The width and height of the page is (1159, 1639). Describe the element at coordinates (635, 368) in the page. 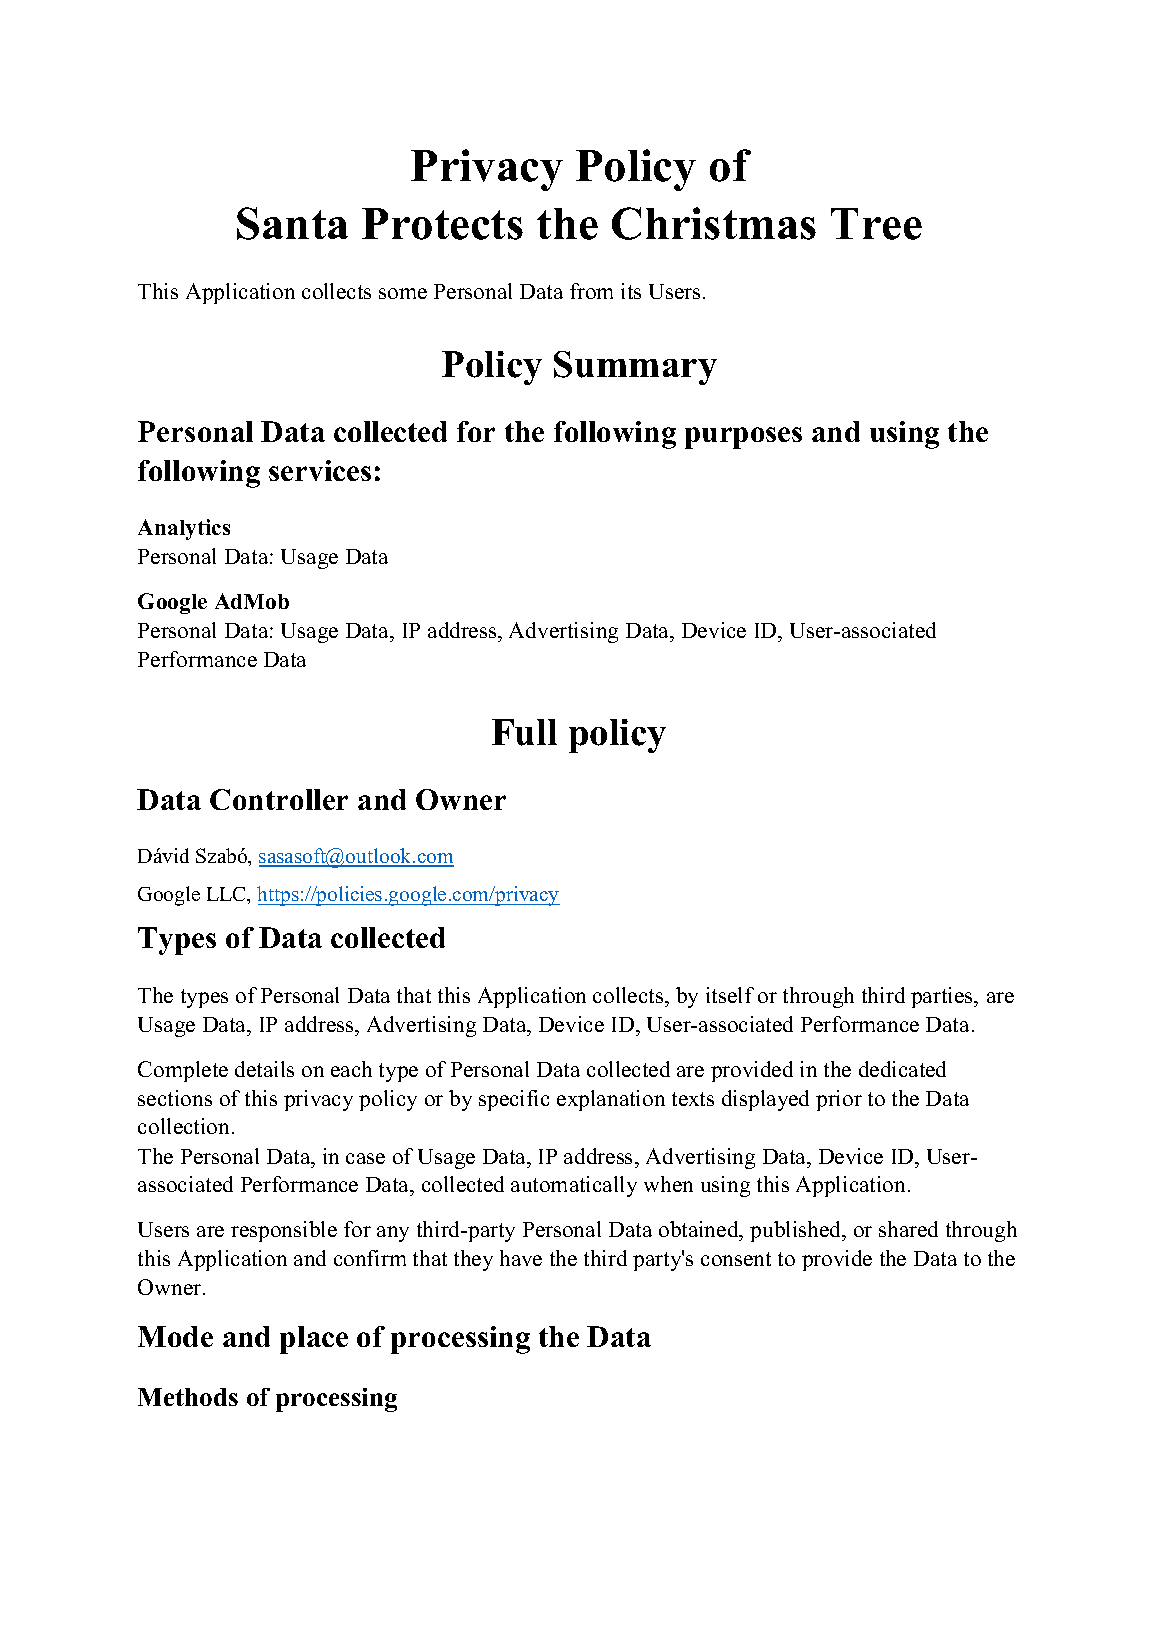

I see `Summary` at that location.
